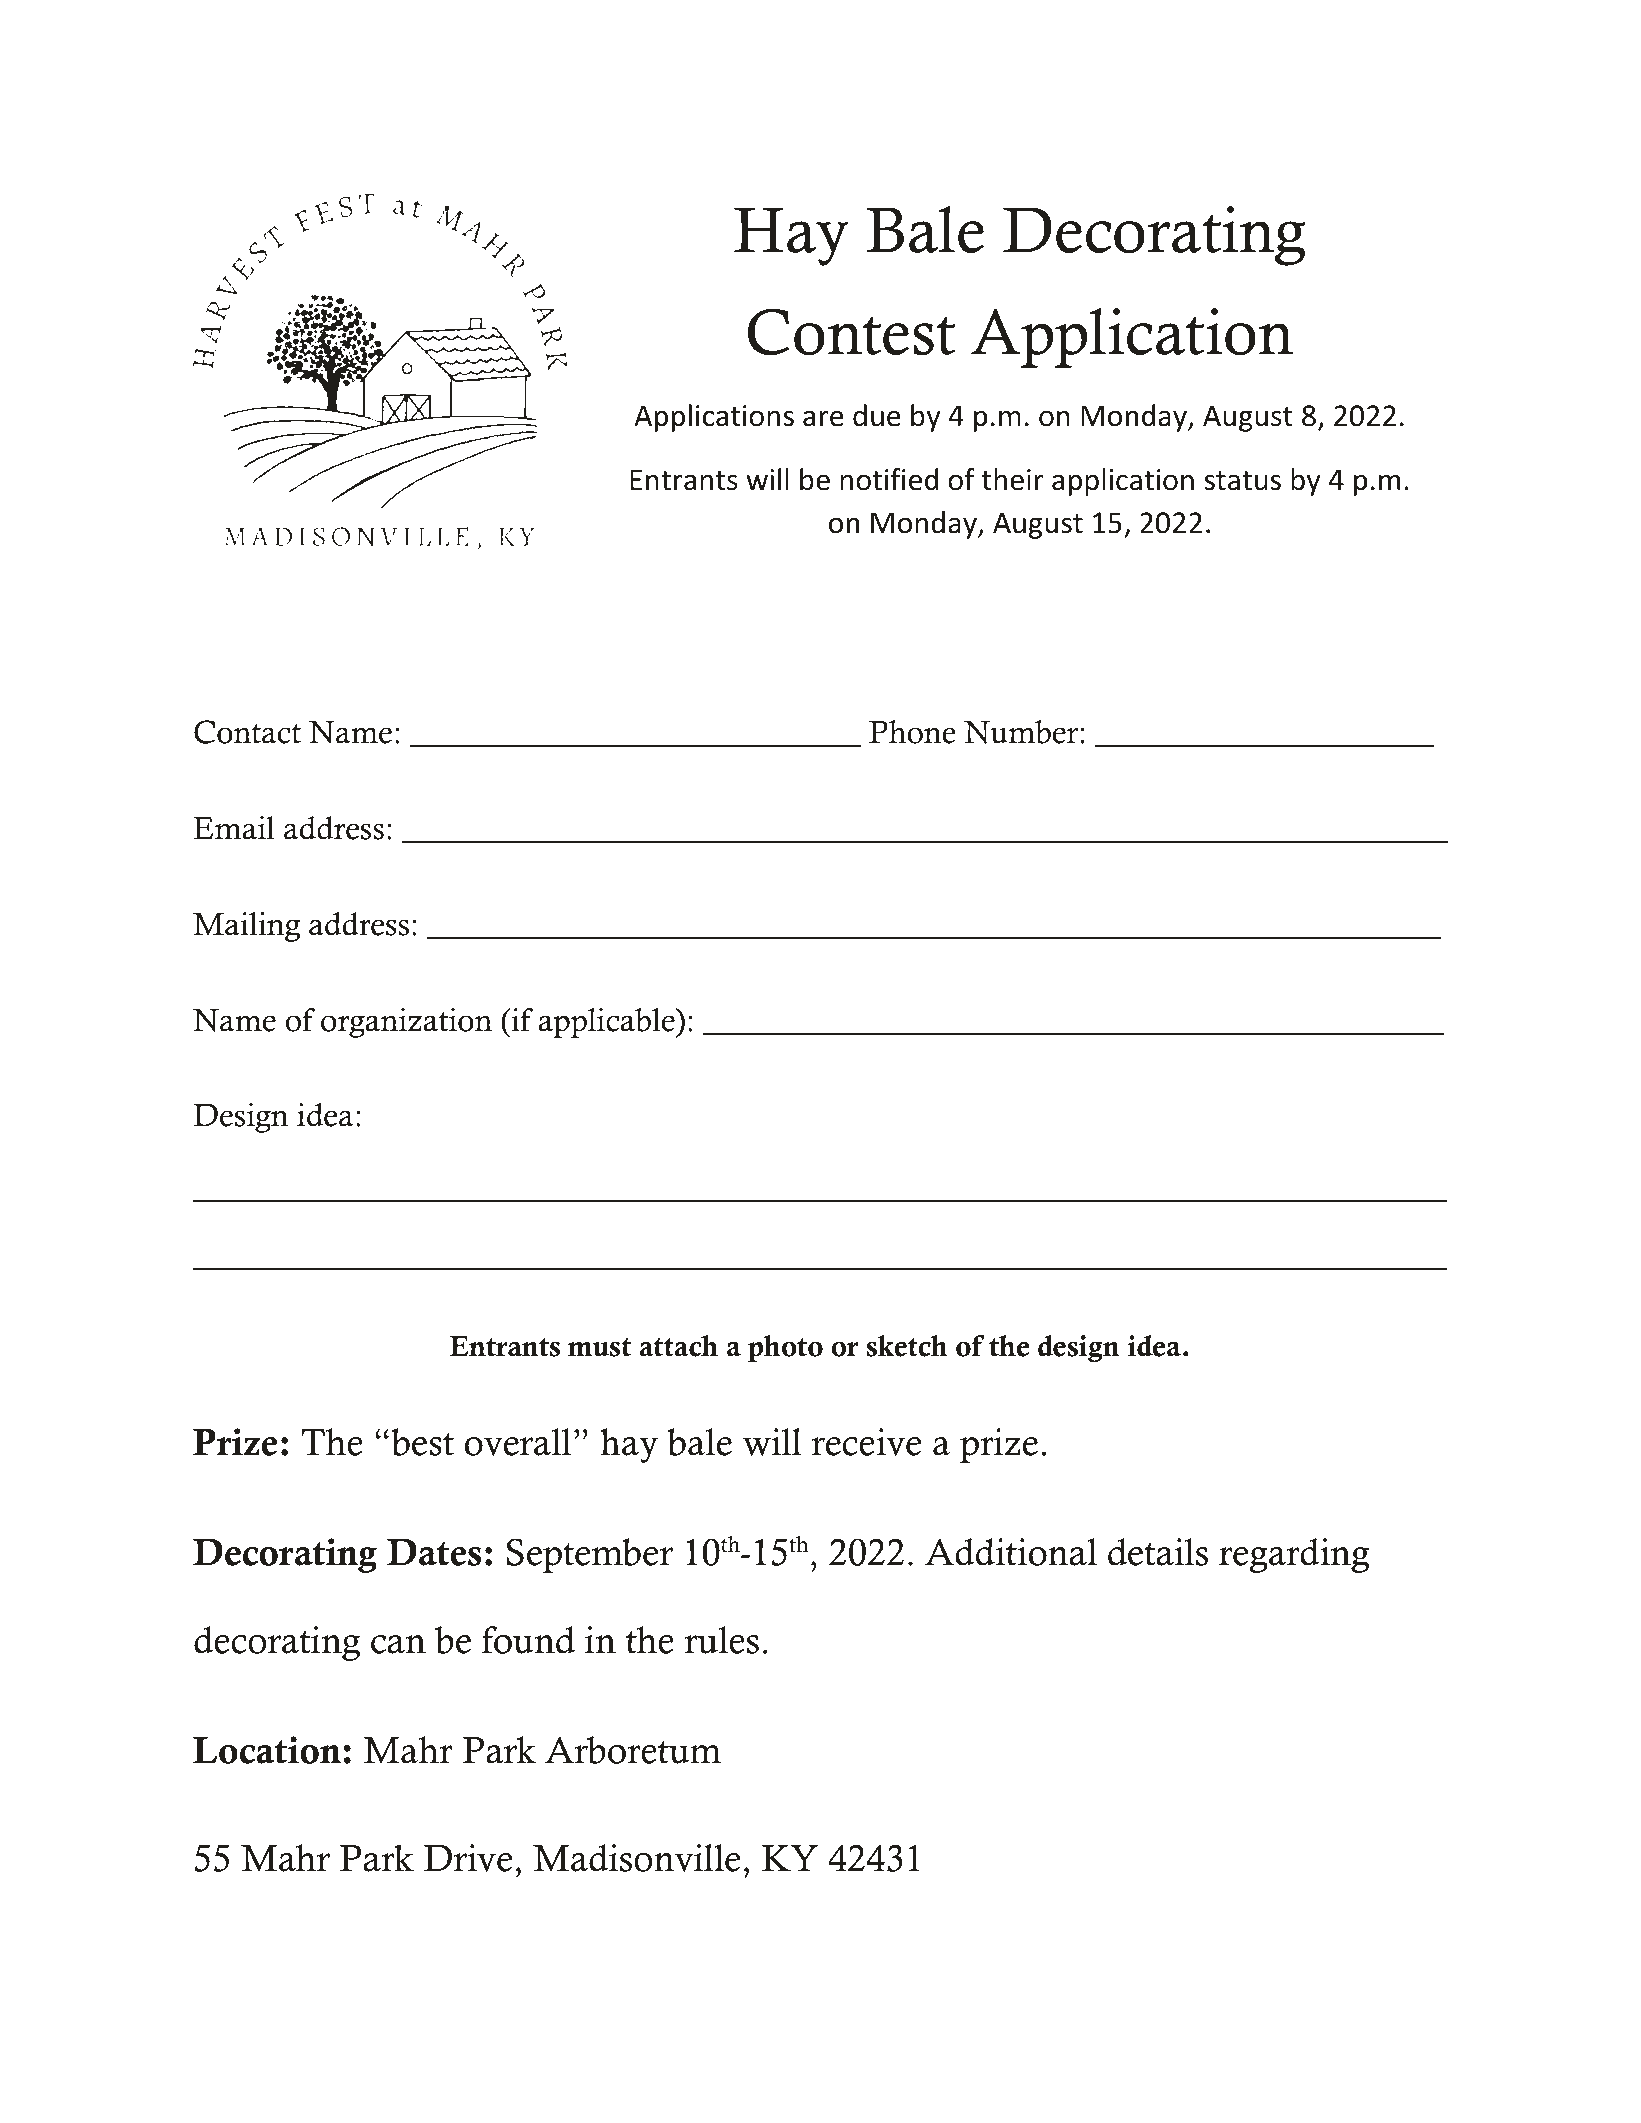 Image resolution: width=1641 pixels, height=2123 pixels. Describe the element at coordinates (468, 1858) in the screenshot. I see `Drive` at that location.
